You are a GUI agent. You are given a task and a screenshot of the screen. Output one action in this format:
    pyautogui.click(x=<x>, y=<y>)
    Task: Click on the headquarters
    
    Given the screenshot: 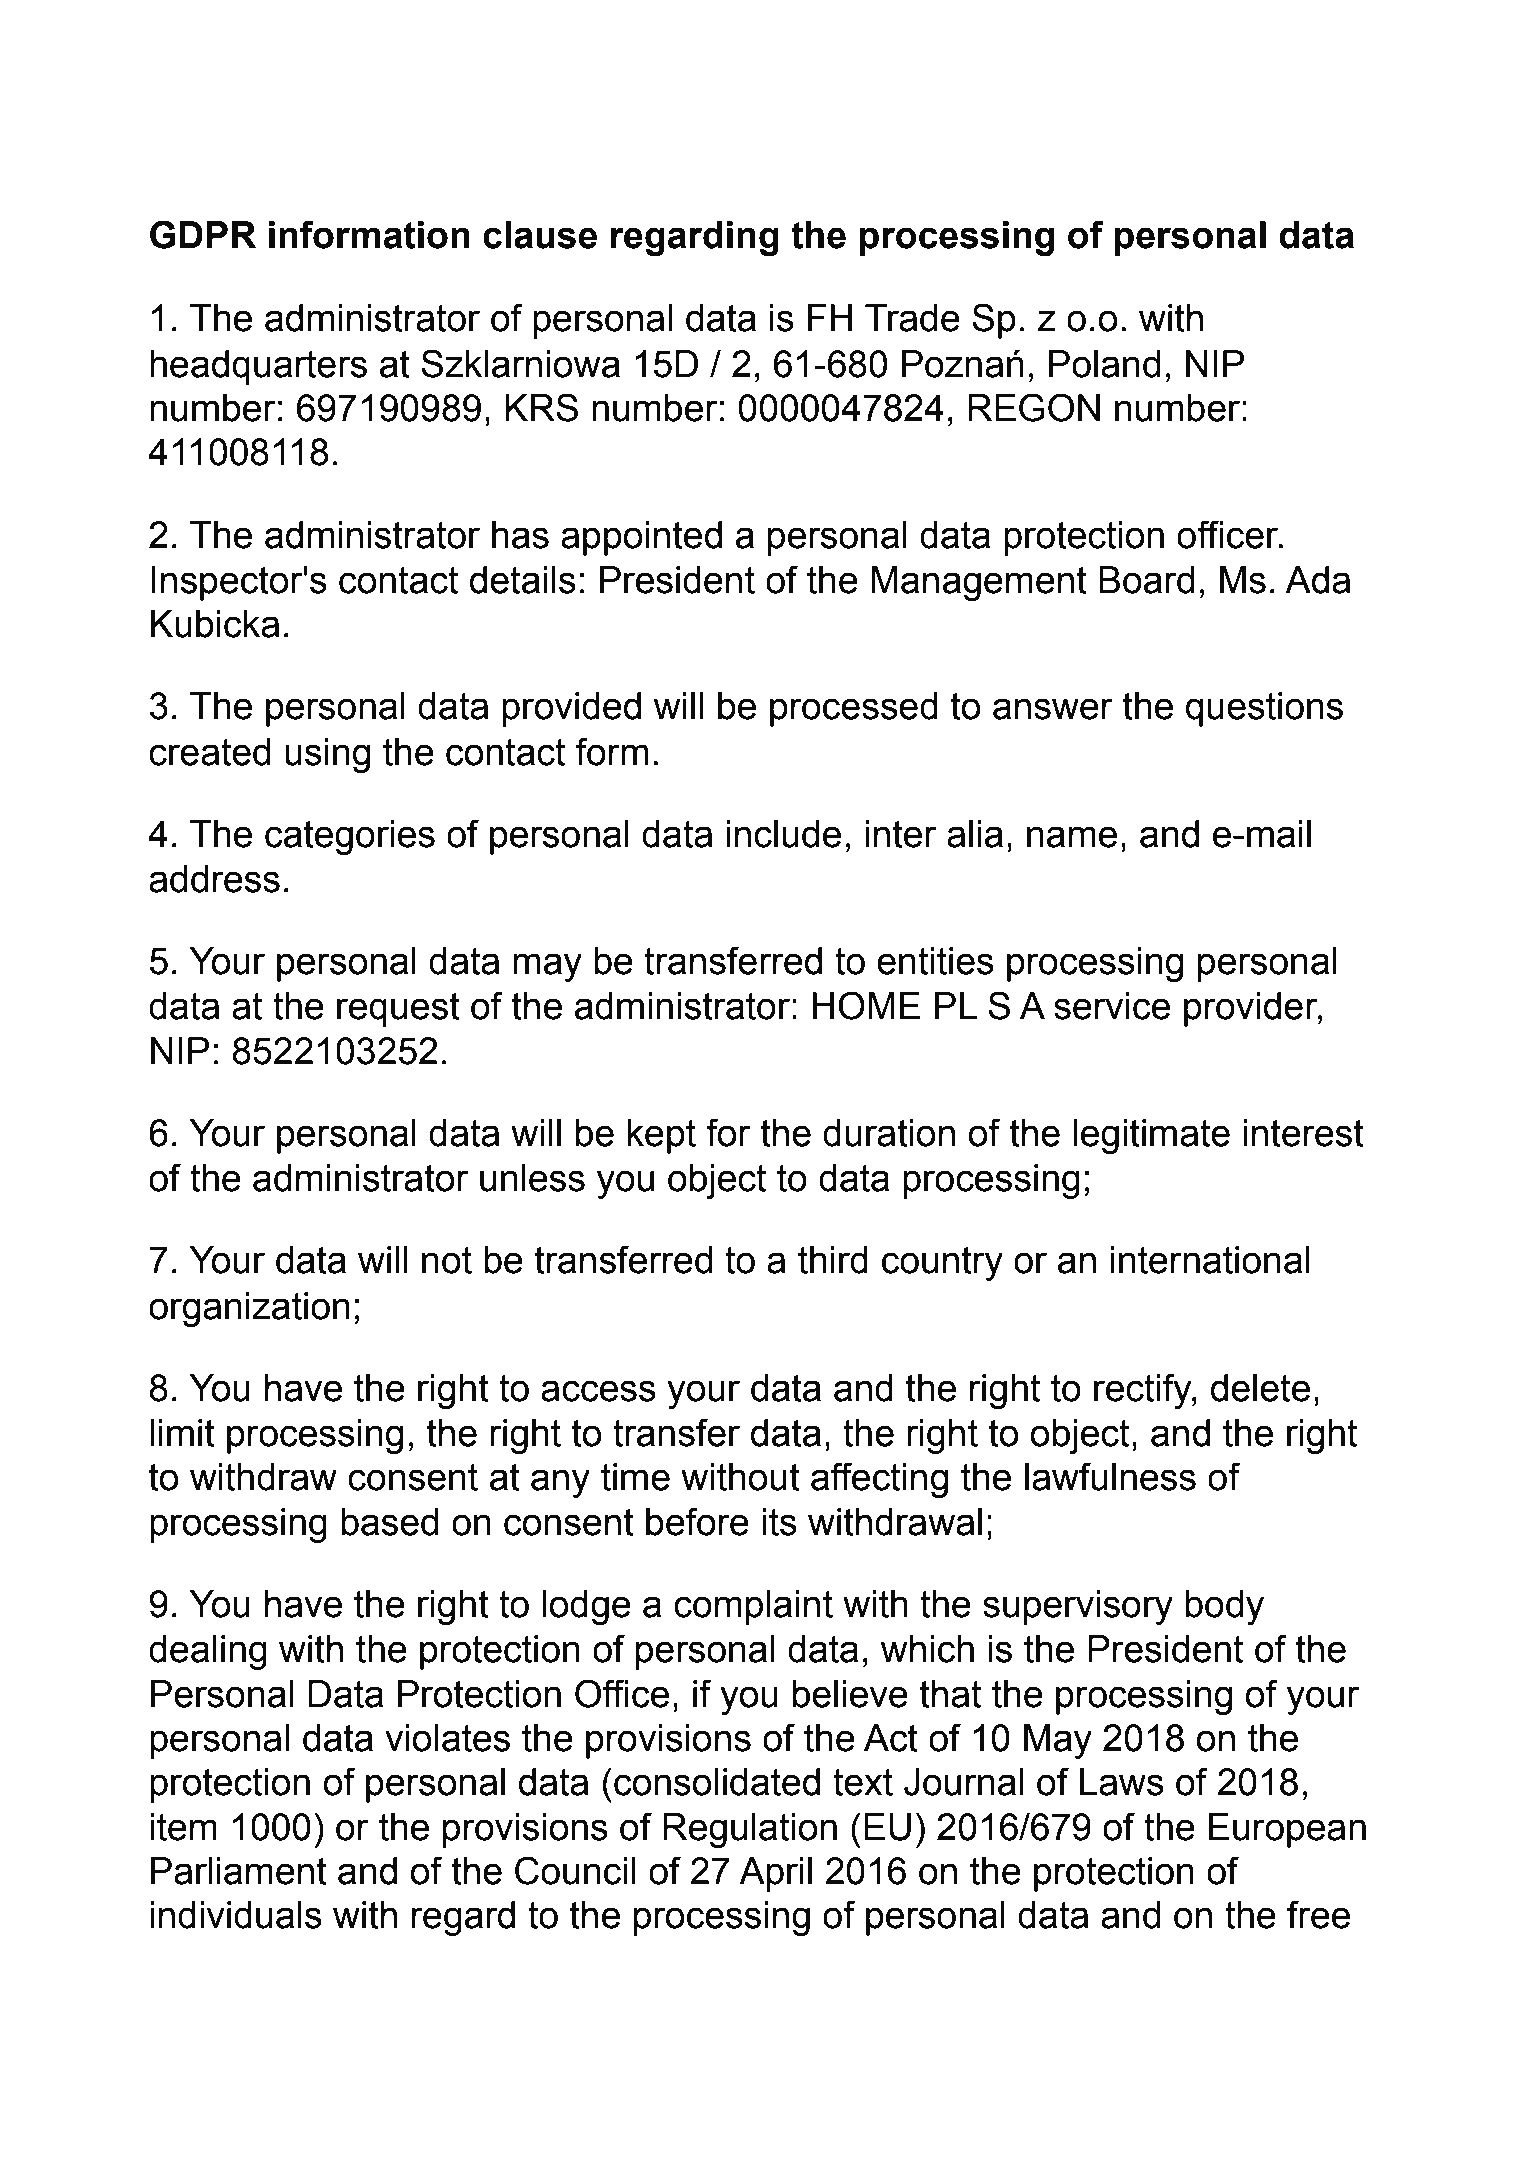 What is the action you would take?
    pyautogui.click(x=258, y=367)
